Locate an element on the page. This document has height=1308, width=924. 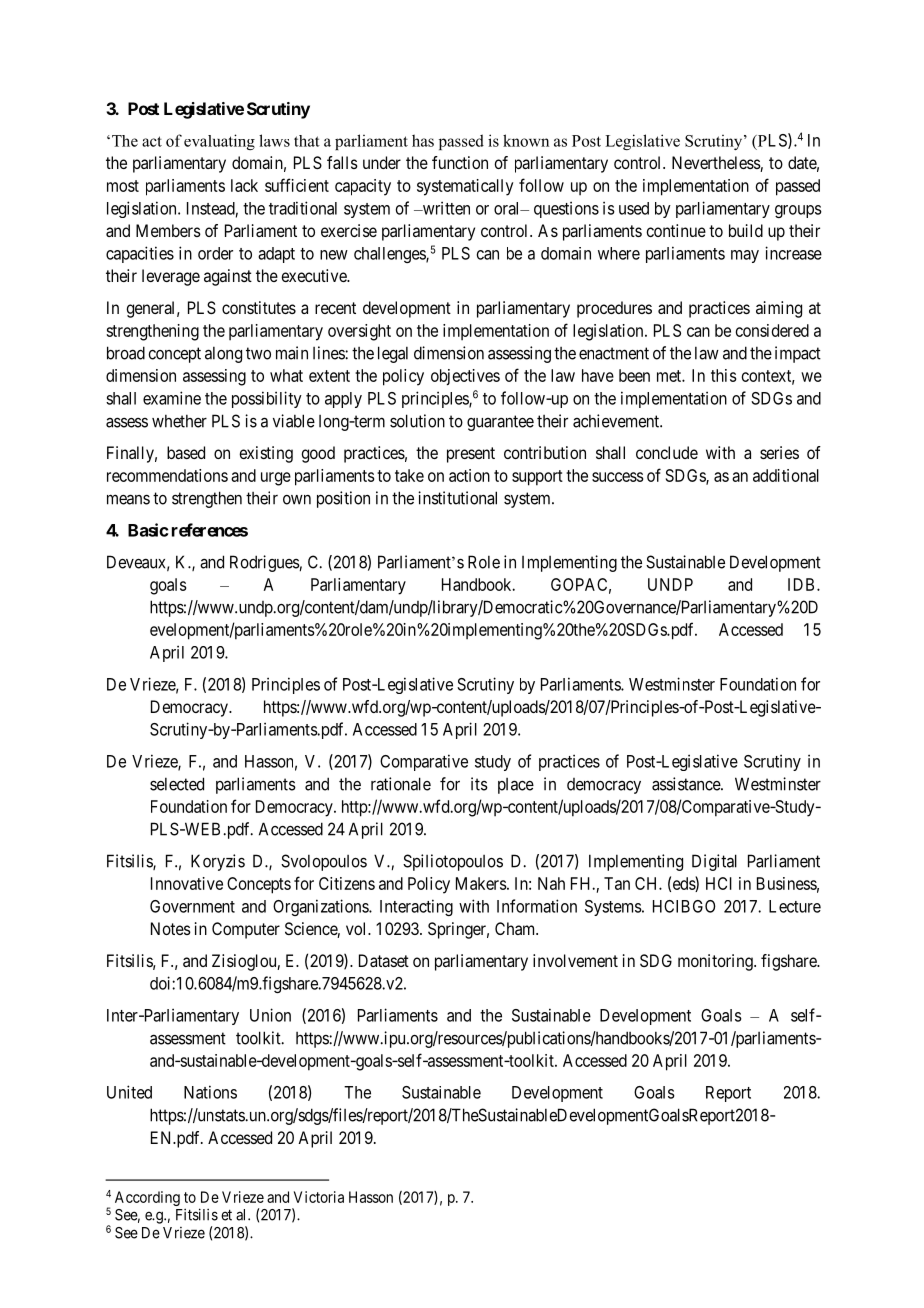
evaluating is located at coordinates (219, 142).
